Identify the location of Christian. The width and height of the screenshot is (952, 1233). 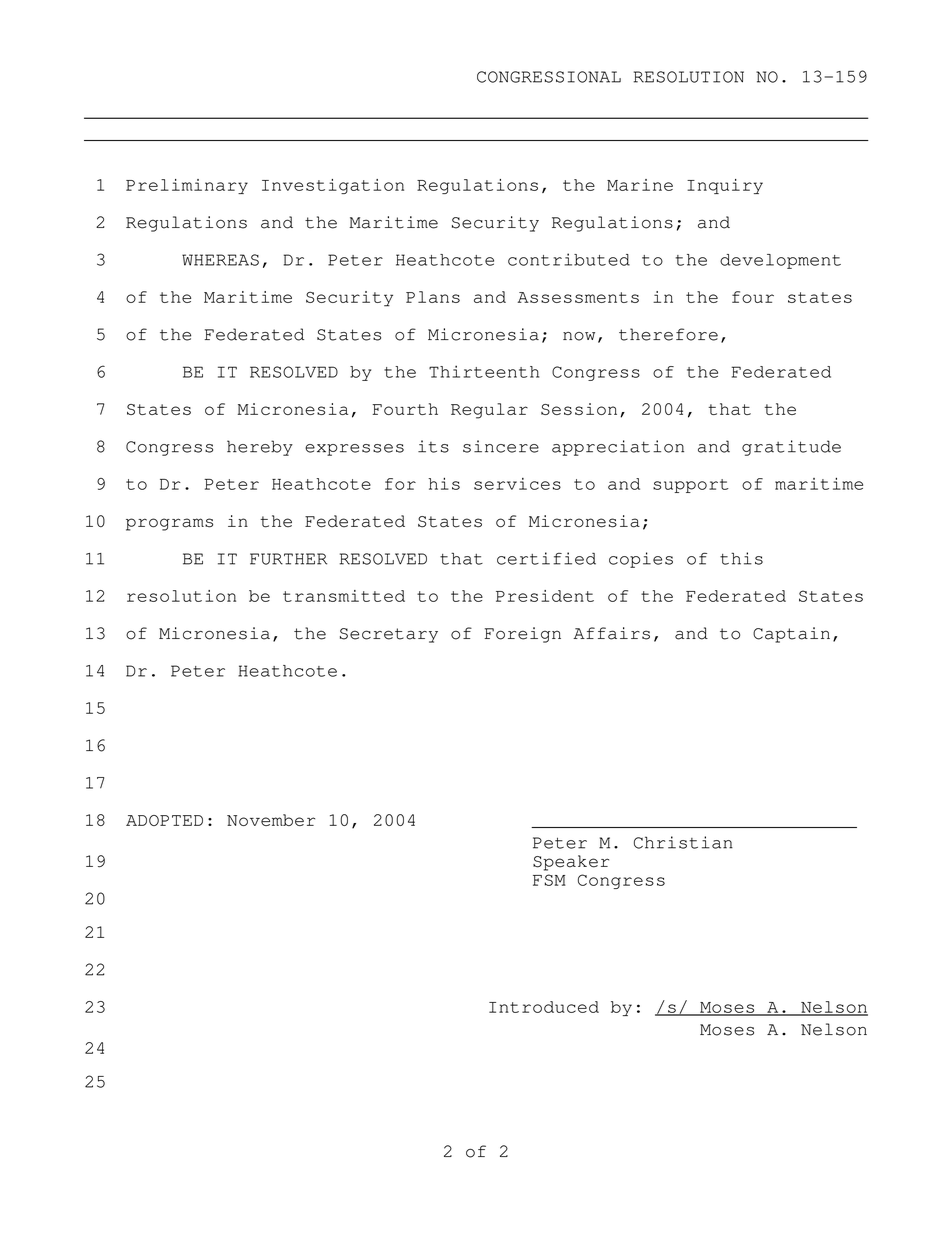
(683, 842).
